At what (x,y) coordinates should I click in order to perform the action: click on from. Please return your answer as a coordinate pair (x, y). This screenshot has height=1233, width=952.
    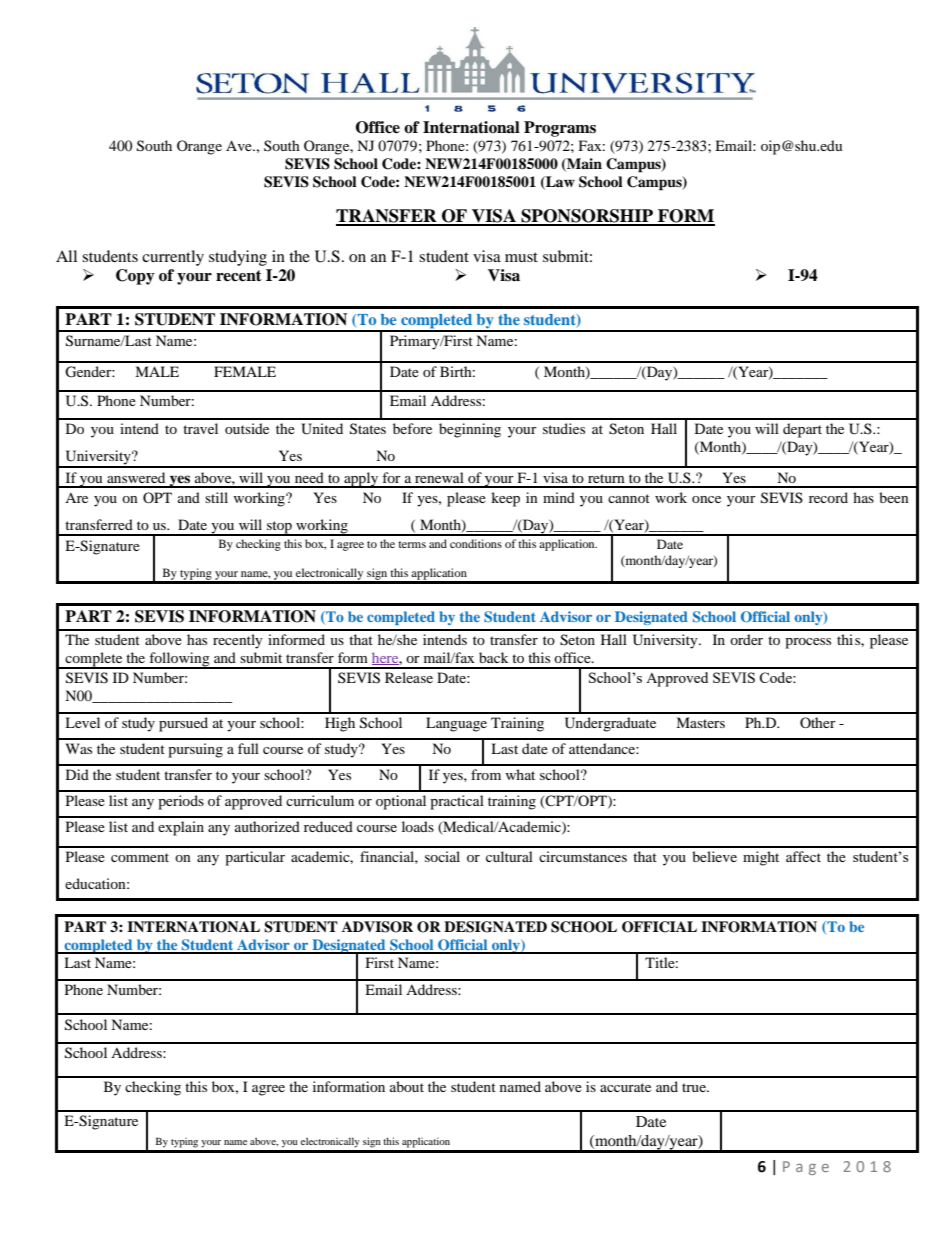
    Looking at the image, I should click on (486, 774).
